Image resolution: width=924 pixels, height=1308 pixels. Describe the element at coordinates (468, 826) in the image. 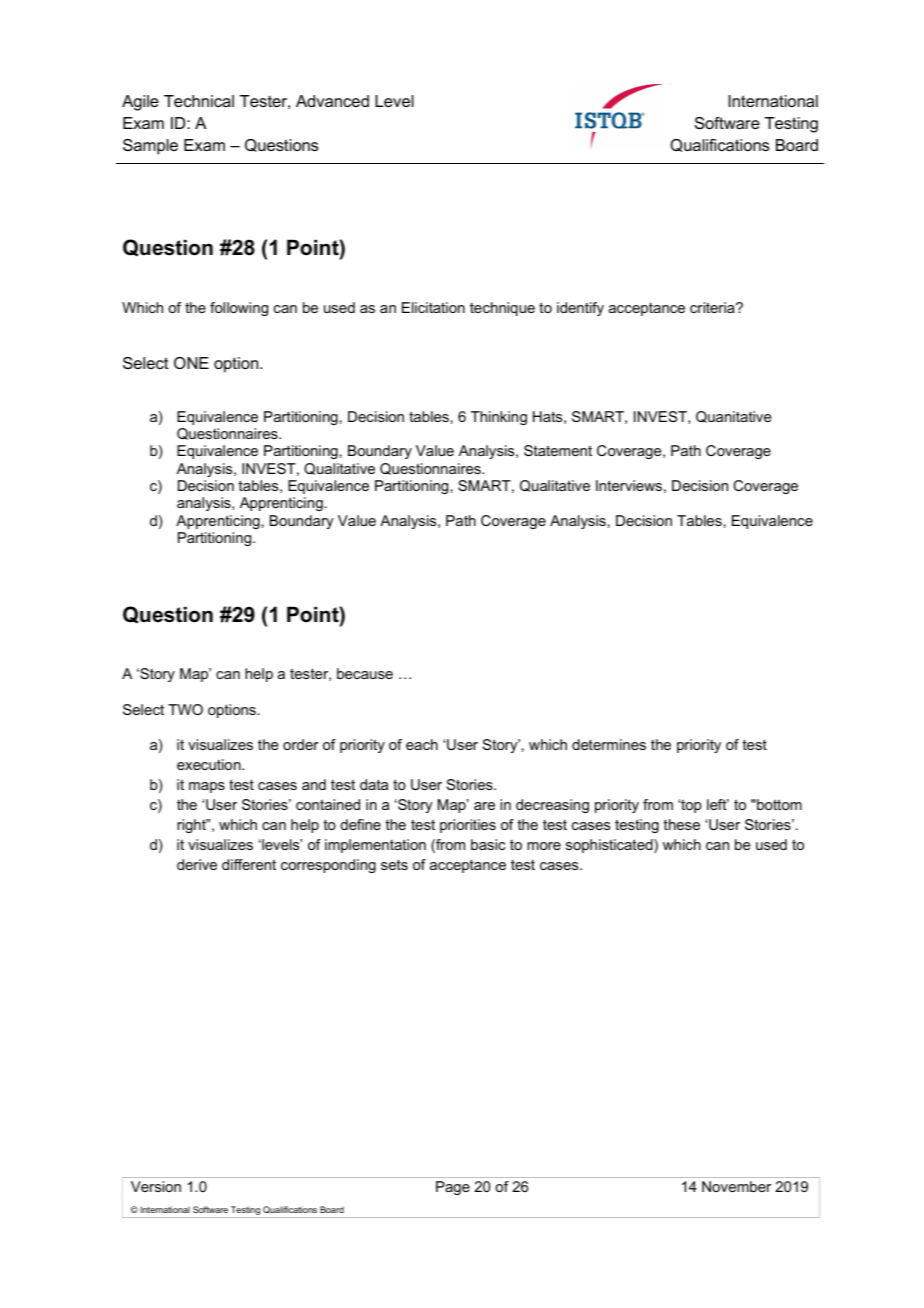

I see `priorities` at that location.
